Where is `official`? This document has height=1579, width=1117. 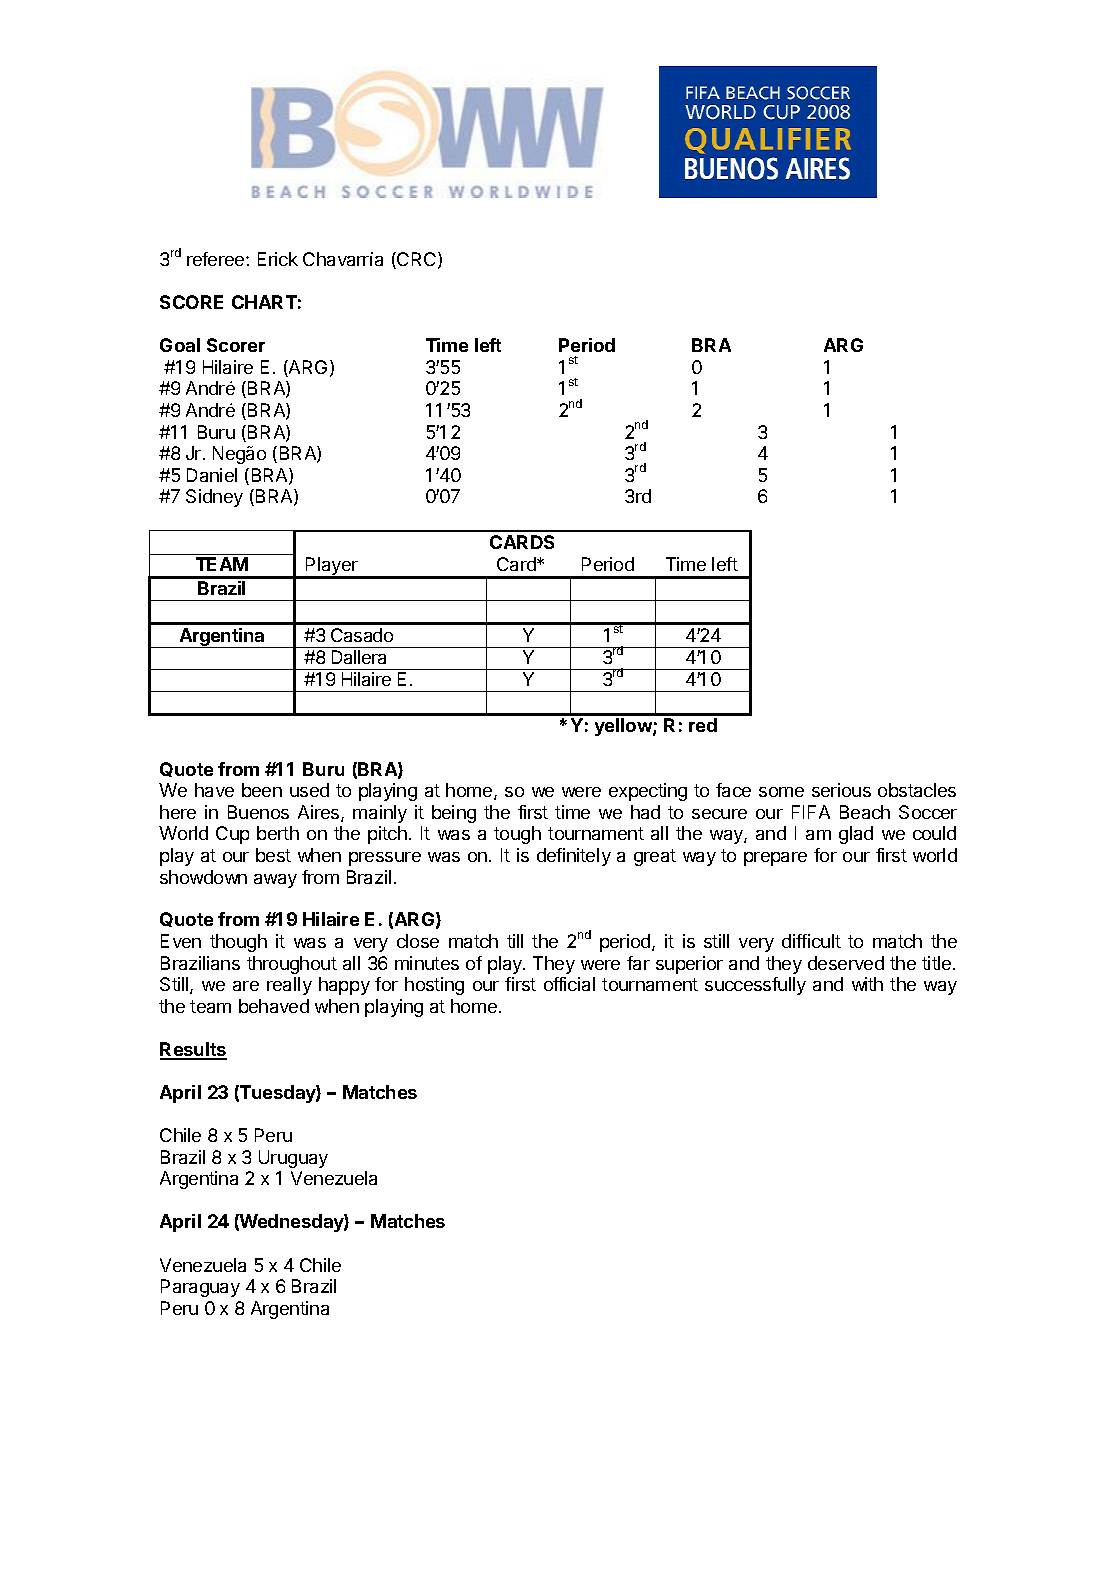
official is located at coordinates (569, 984).
